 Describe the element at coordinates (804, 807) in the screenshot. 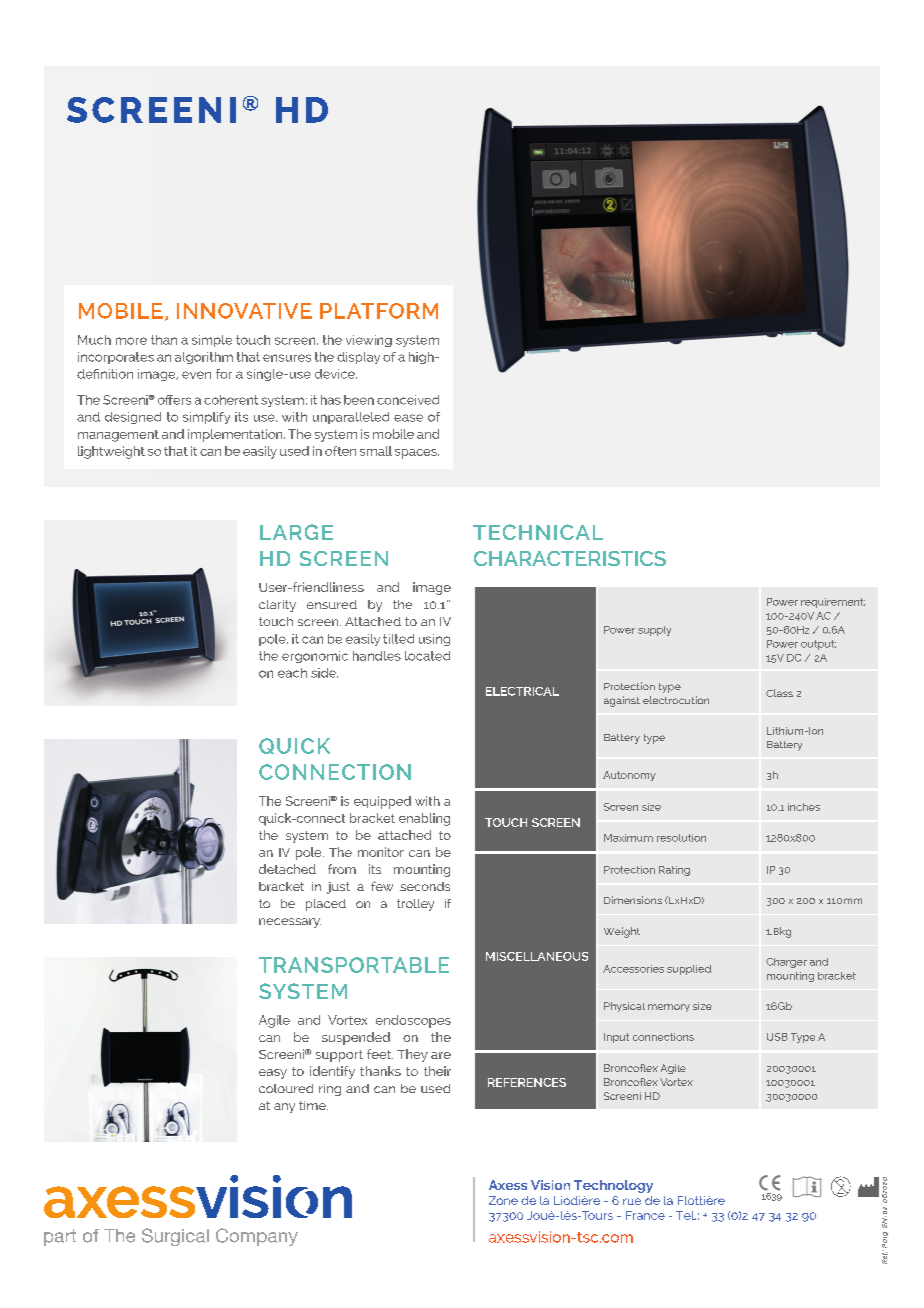

I see `inches` at that location.
